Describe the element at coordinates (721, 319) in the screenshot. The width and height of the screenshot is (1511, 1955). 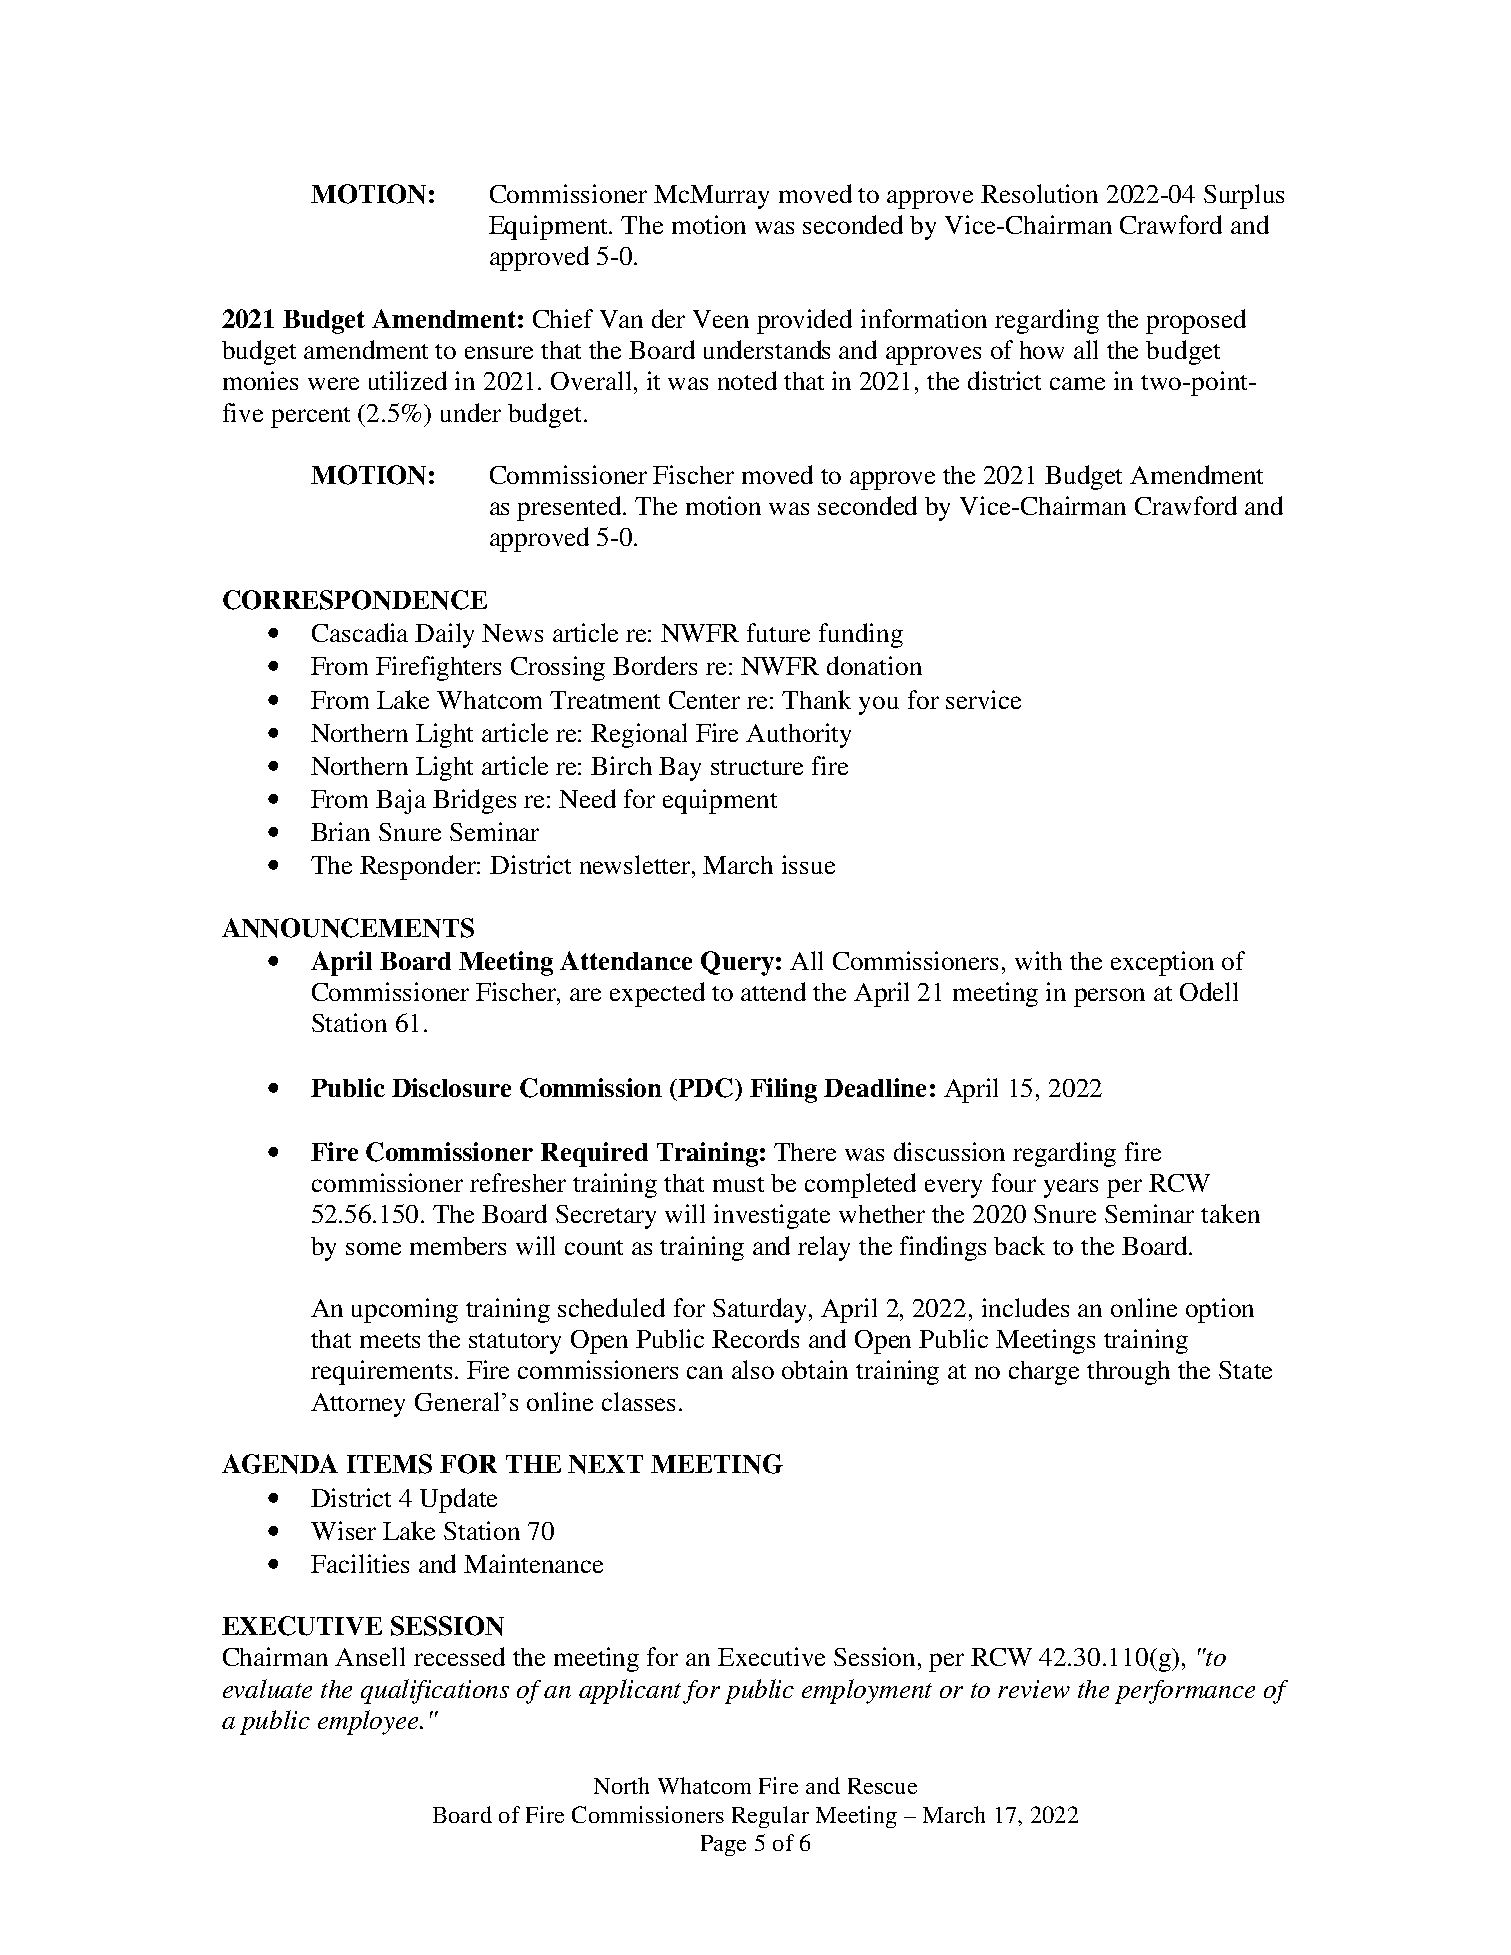
I see `Veen` at that location.
